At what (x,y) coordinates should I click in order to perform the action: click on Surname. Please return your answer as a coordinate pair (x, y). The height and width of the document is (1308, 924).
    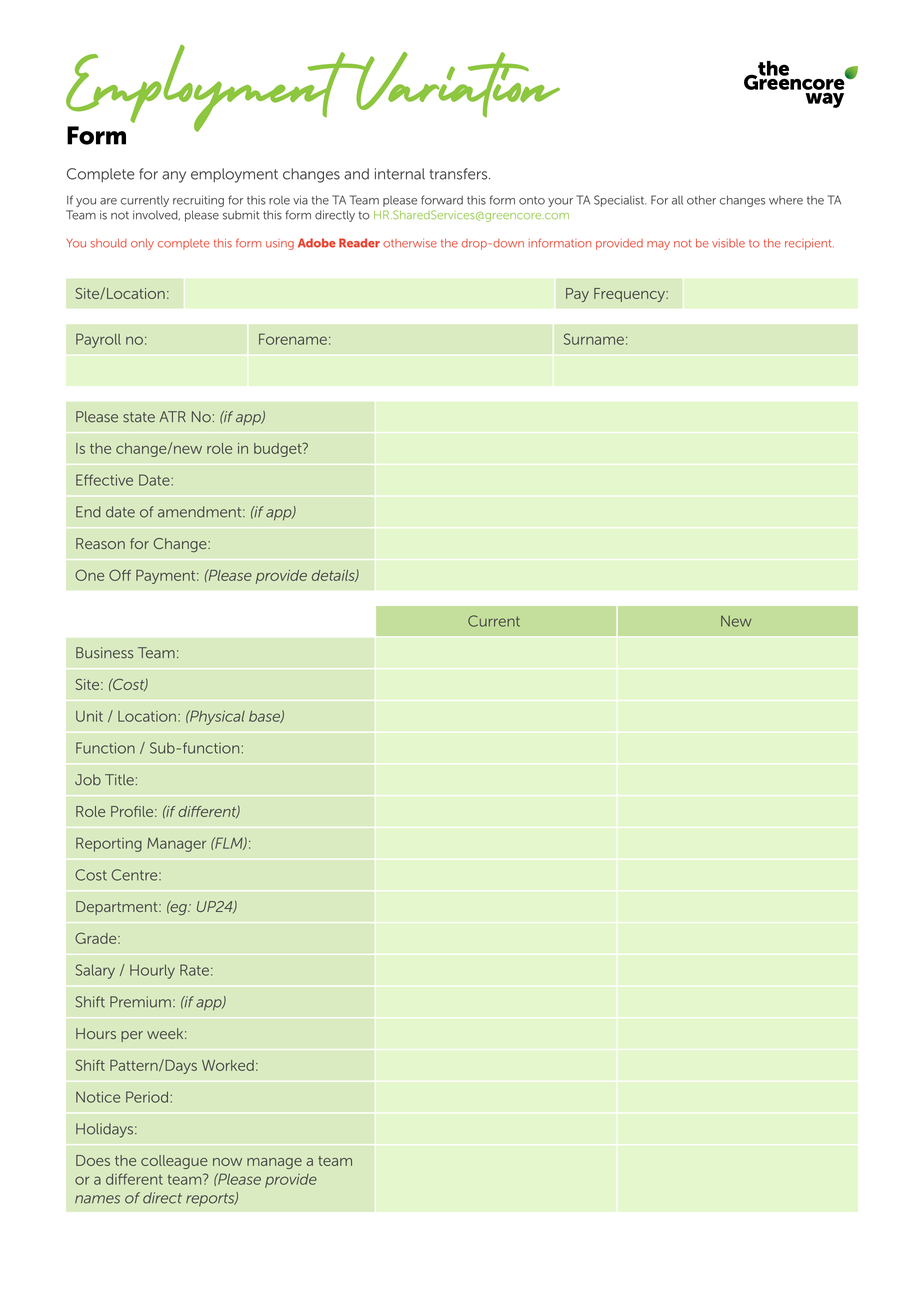
    Looking at the image, I should click on (594, 339).
